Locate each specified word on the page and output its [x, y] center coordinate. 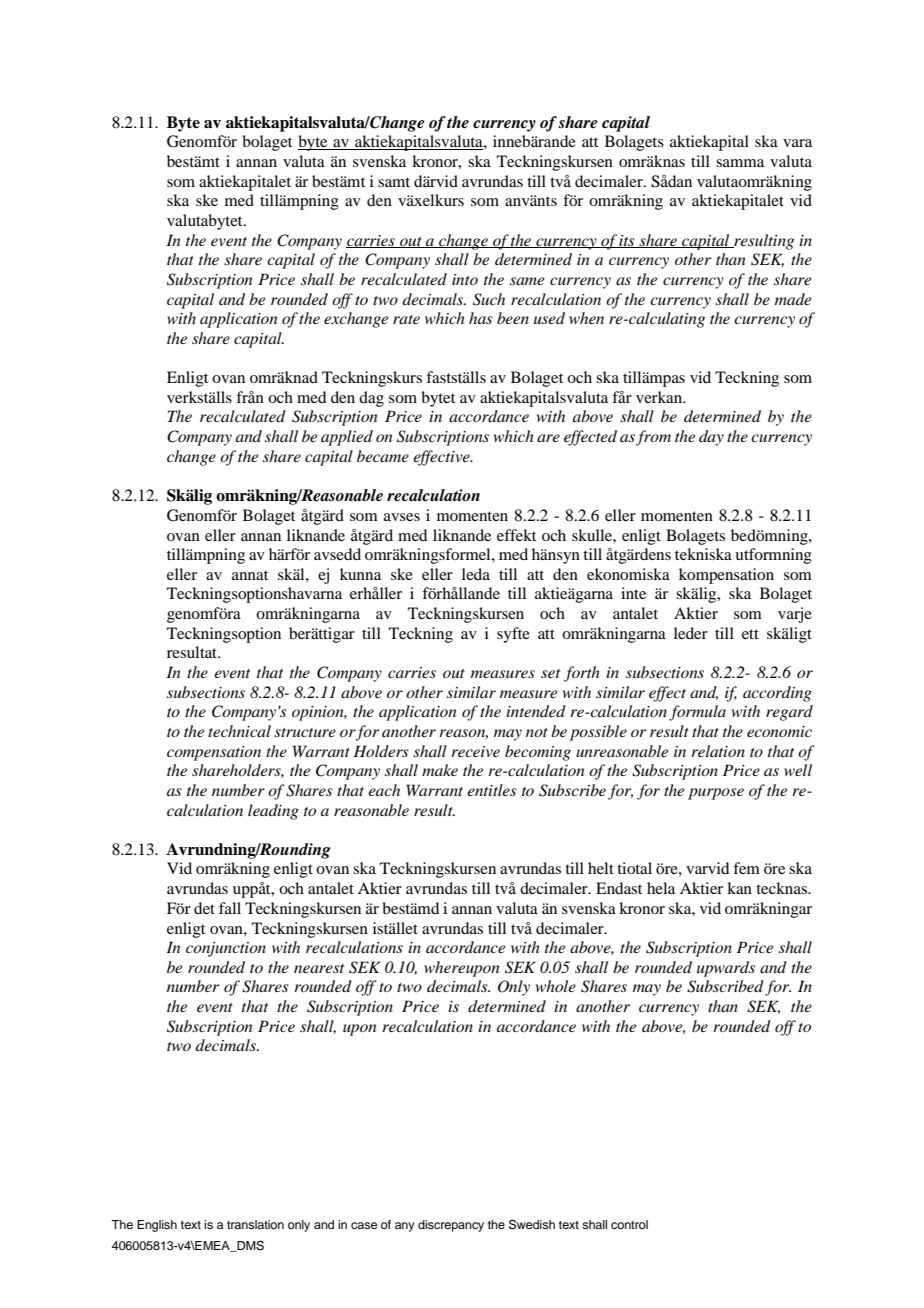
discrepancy [451, 1226]
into [465, 279]
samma [740, 163]
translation [255, 1224]
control [629, 1224]
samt [394, 182]
